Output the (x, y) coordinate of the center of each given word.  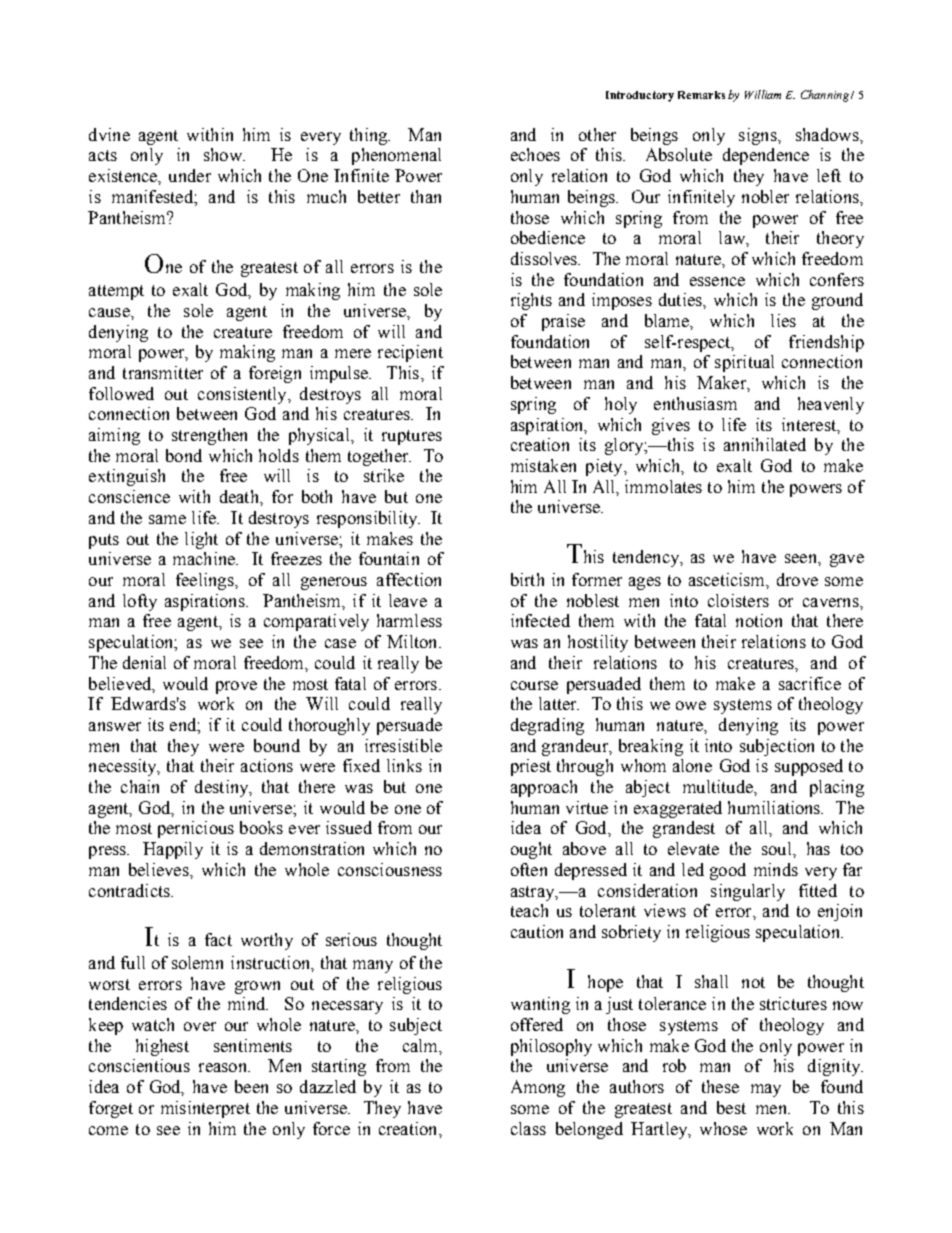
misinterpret (205, 1109)
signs (759, 136)
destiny (223, 788)
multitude (719, 786)
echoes (535, 154)
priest (531, 767)
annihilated (765, 444)
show (224, 154)
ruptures (412, 437)
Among (538, 1088)
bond (184, 455)
